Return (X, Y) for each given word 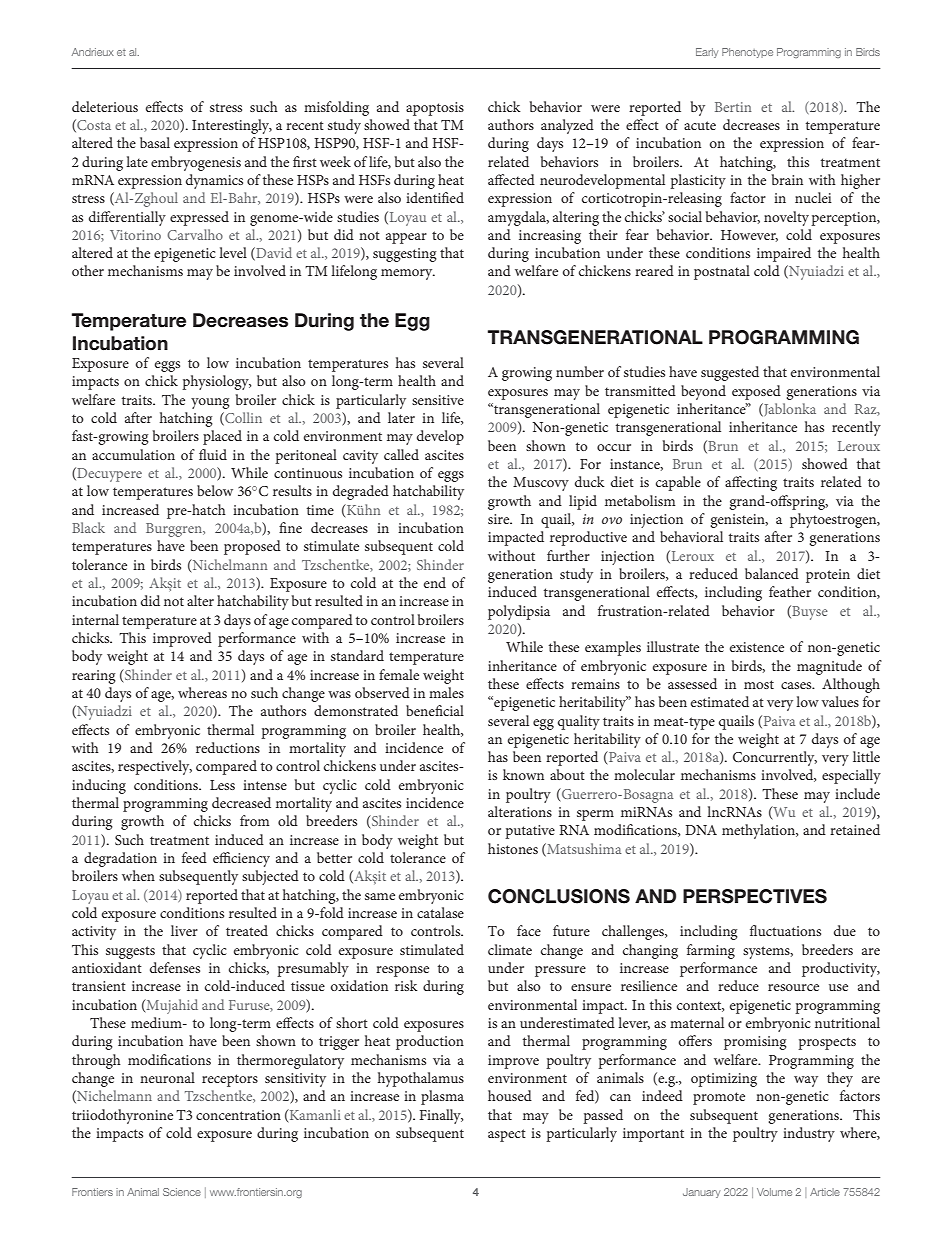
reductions (228, 747)
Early (707, 53)
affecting (751, 483)
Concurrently (775, 758)
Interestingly (232, 126)
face (529, 930)
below (215, 490)
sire (500, 519)
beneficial (435, 710)
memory (408, 274)
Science (182, 1192)
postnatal (722, 272)
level (233, 252)
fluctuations (785, 930)
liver (184, 930)
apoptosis (435, 109)
